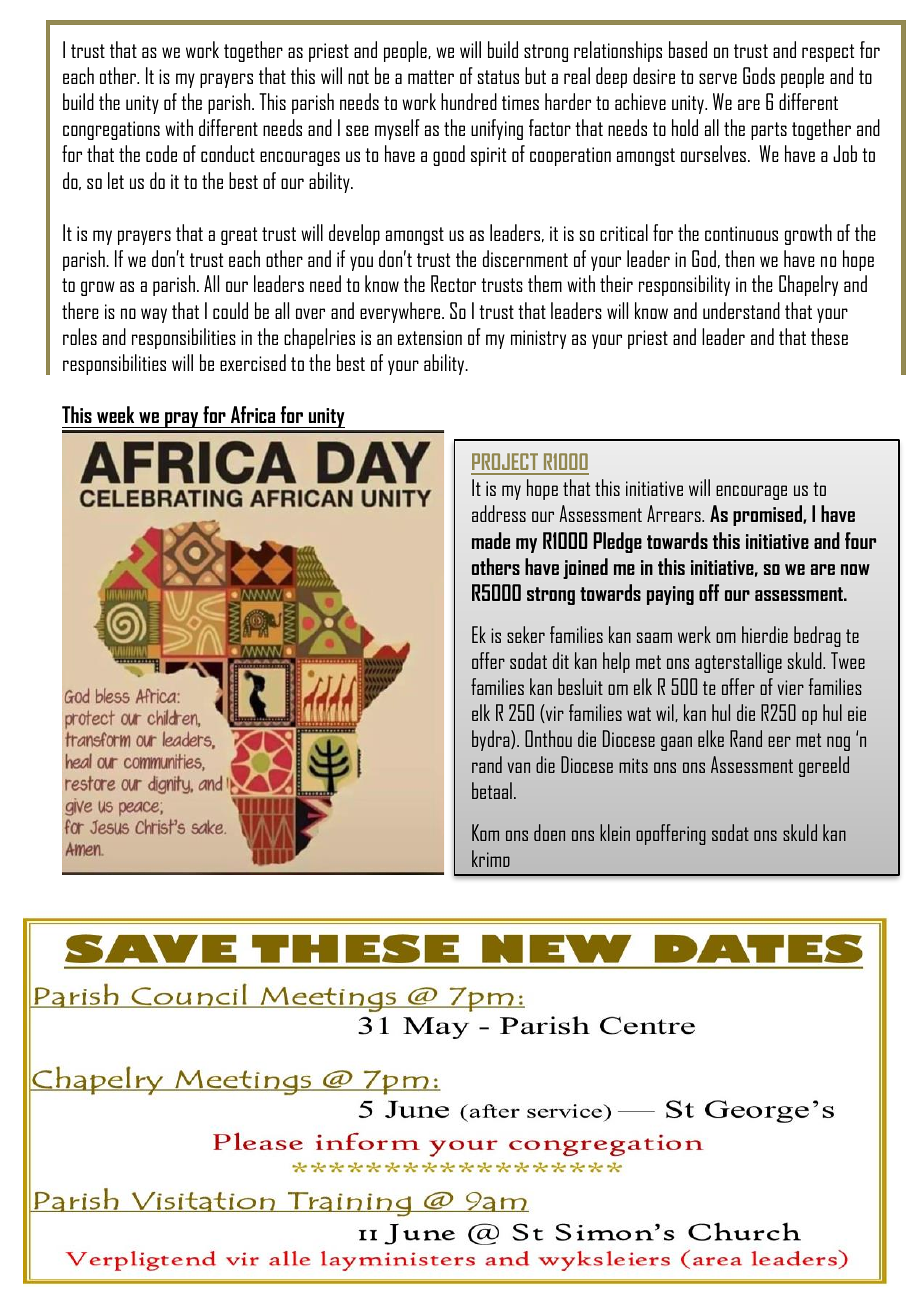 Image resolution: width=924 pixels, height=1308 pixels. What do you see at coordinates (499, 513) in the page?
I see `address` at bounding box center [499, 513].
